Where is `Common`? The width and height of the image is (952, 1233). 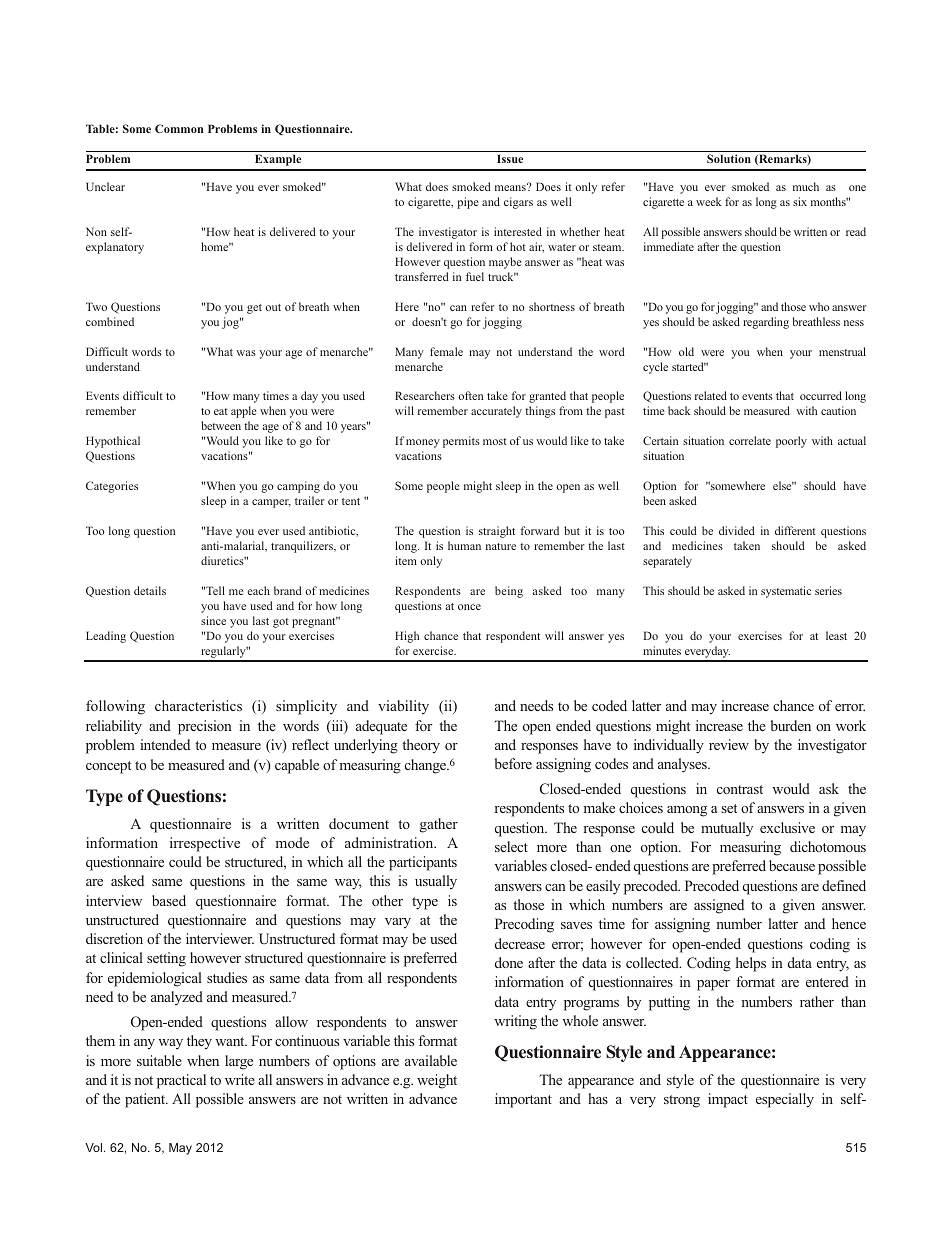
Common is located at coordinates (179, 128).
